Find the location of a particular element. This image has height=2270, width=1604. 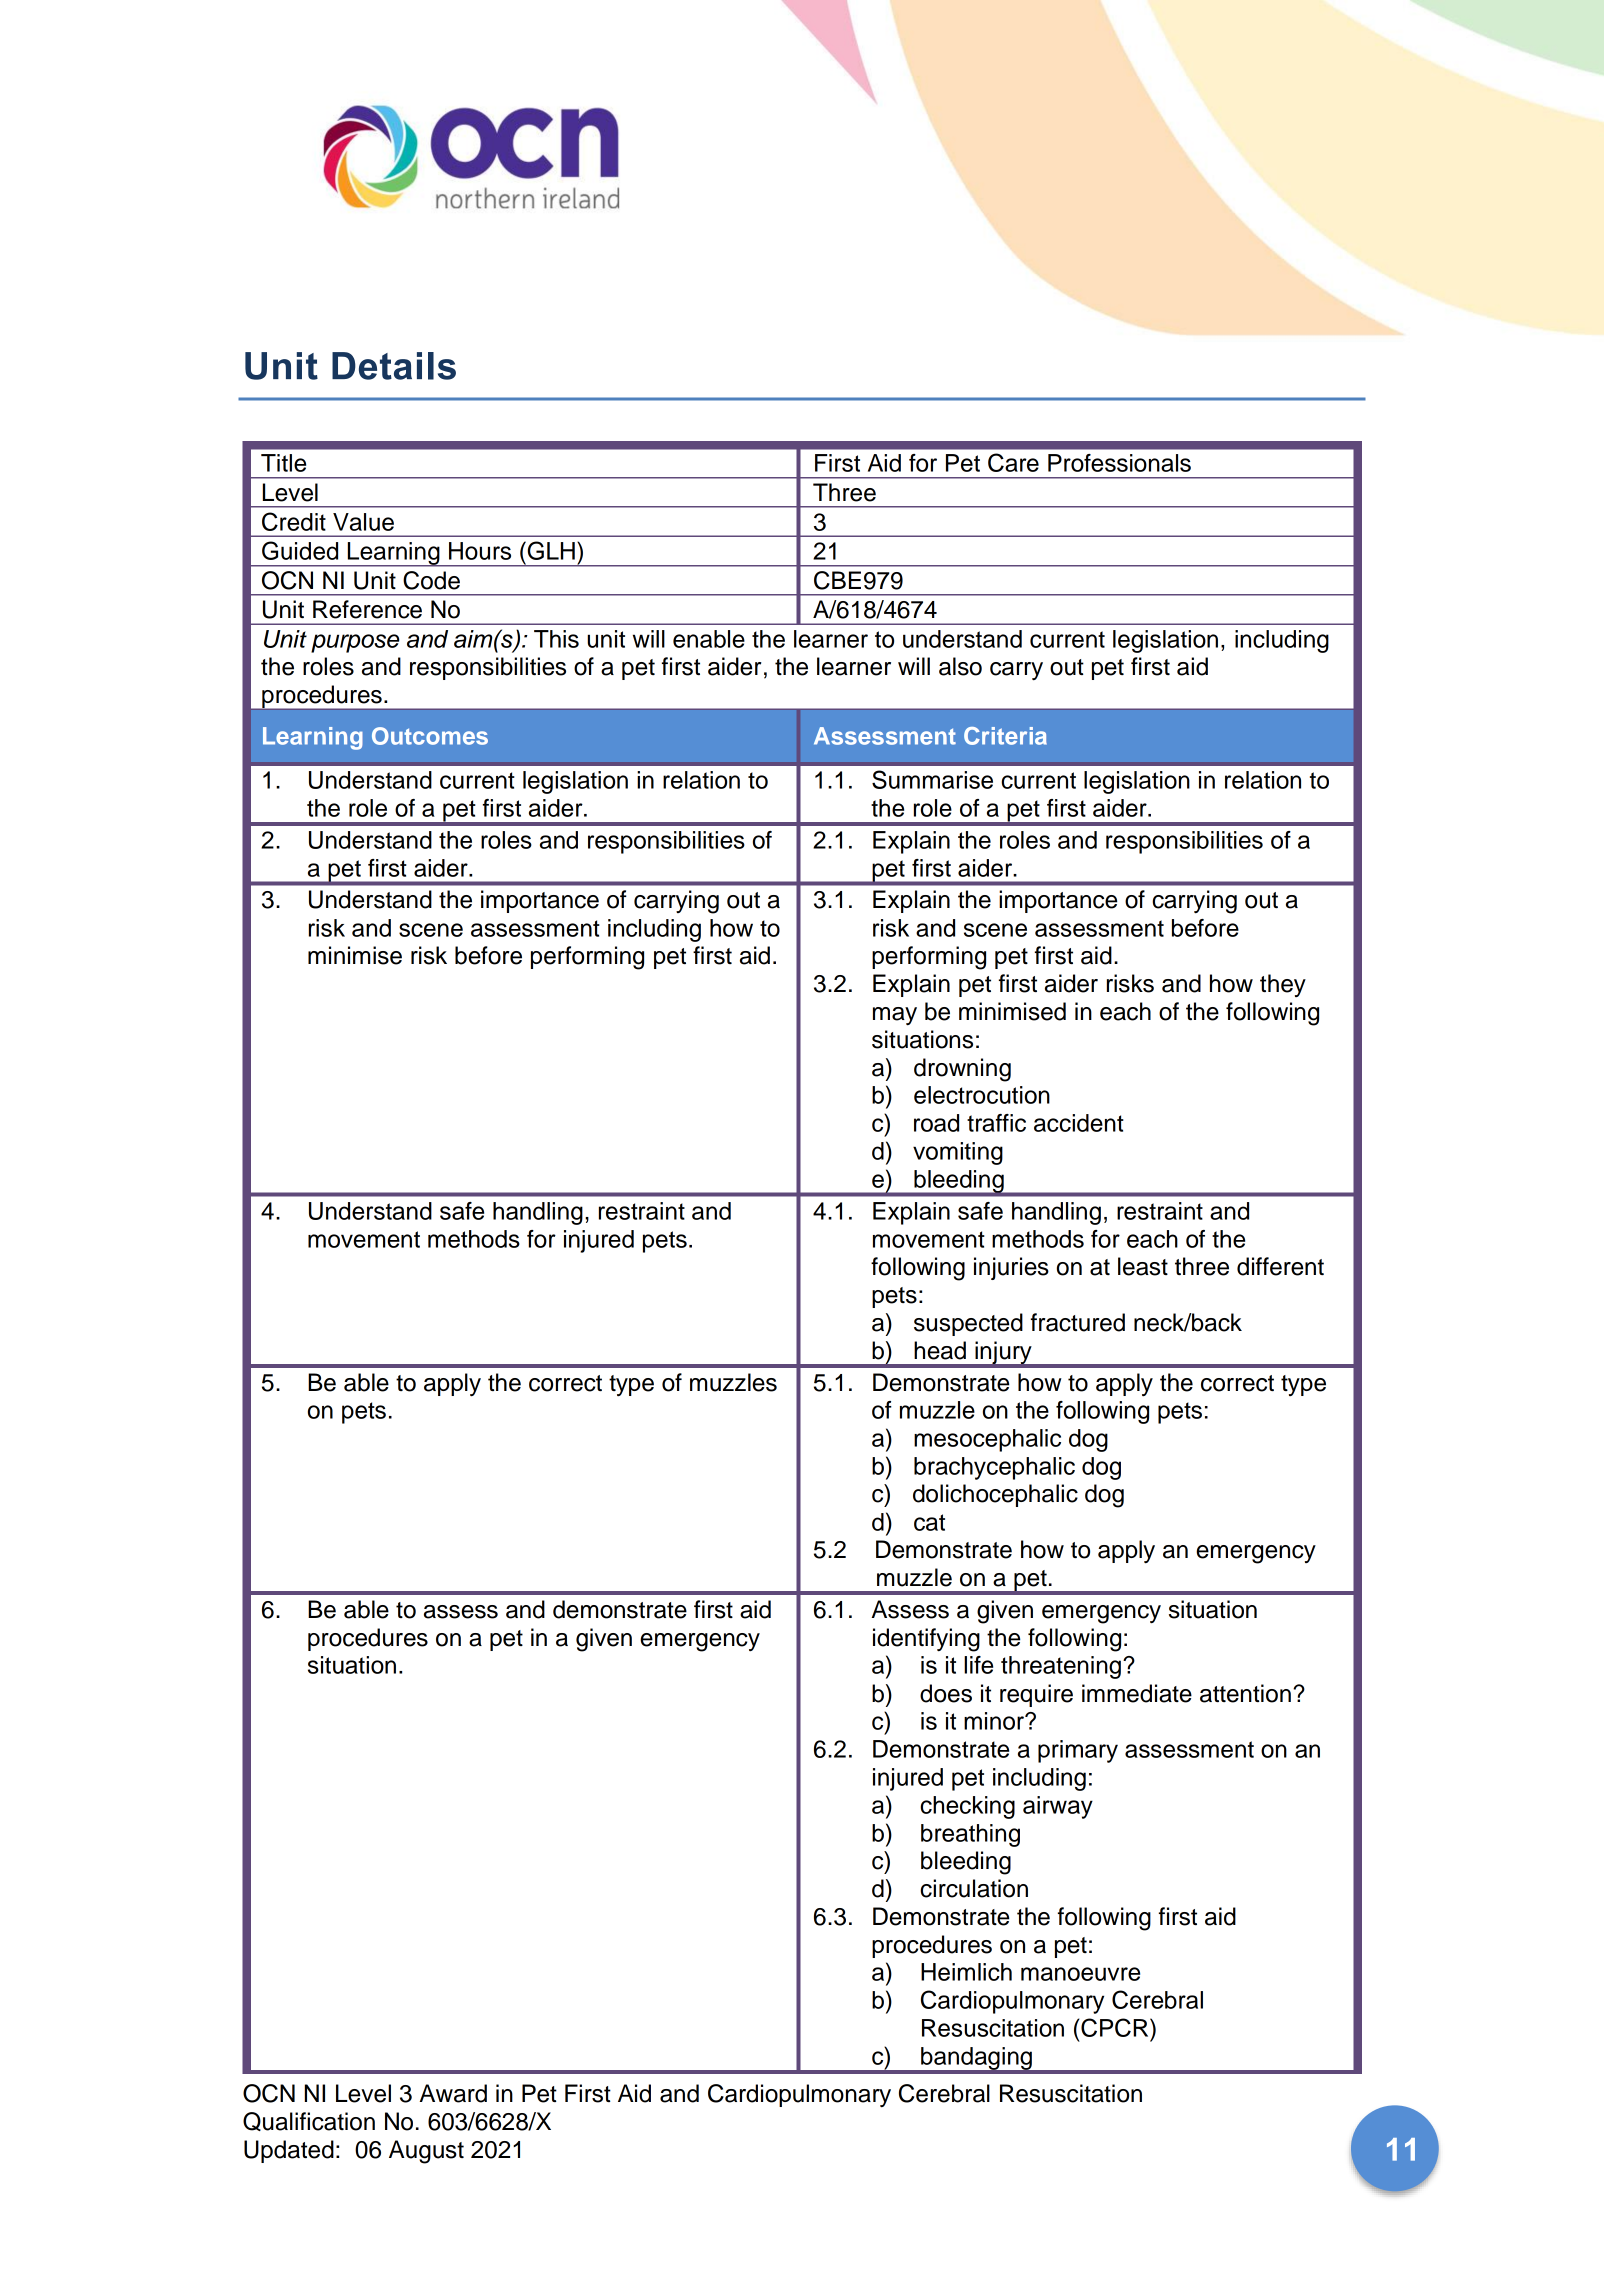

manoeuvre is located at coordinates (1080, 1974).
